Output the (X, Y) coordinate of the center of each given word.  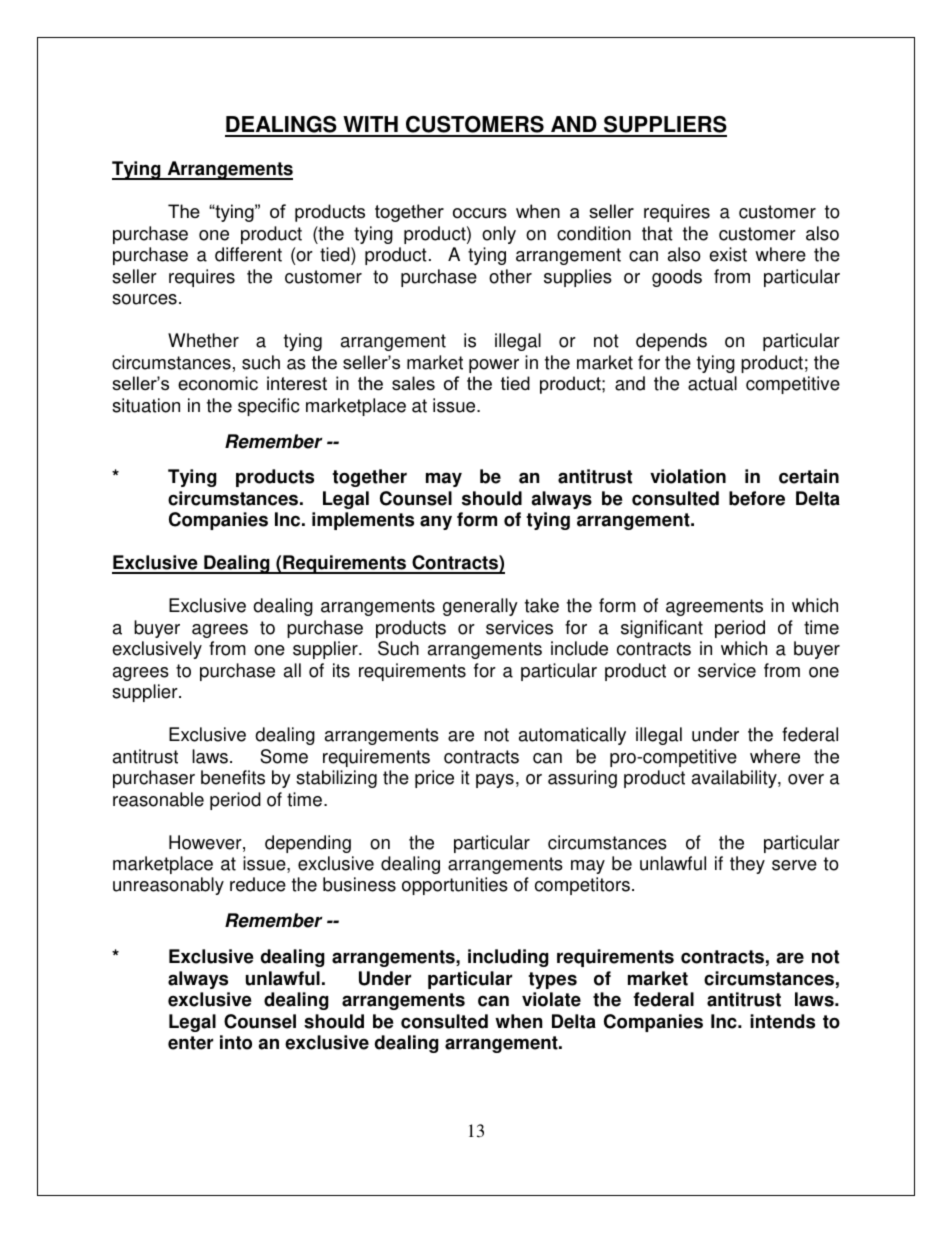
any (436, 522)
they (747, 865)
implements (363, 521)
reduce (258, 884)
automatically (572, 736)
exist (728, 254)
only (499, 235)
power (494, 366)
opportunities (455, 886)
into (236, 1042)
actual (712, 383)
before (757, 498)
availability (735, 779)
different (248, 254)
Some (284, 756)
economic (218, 383)
